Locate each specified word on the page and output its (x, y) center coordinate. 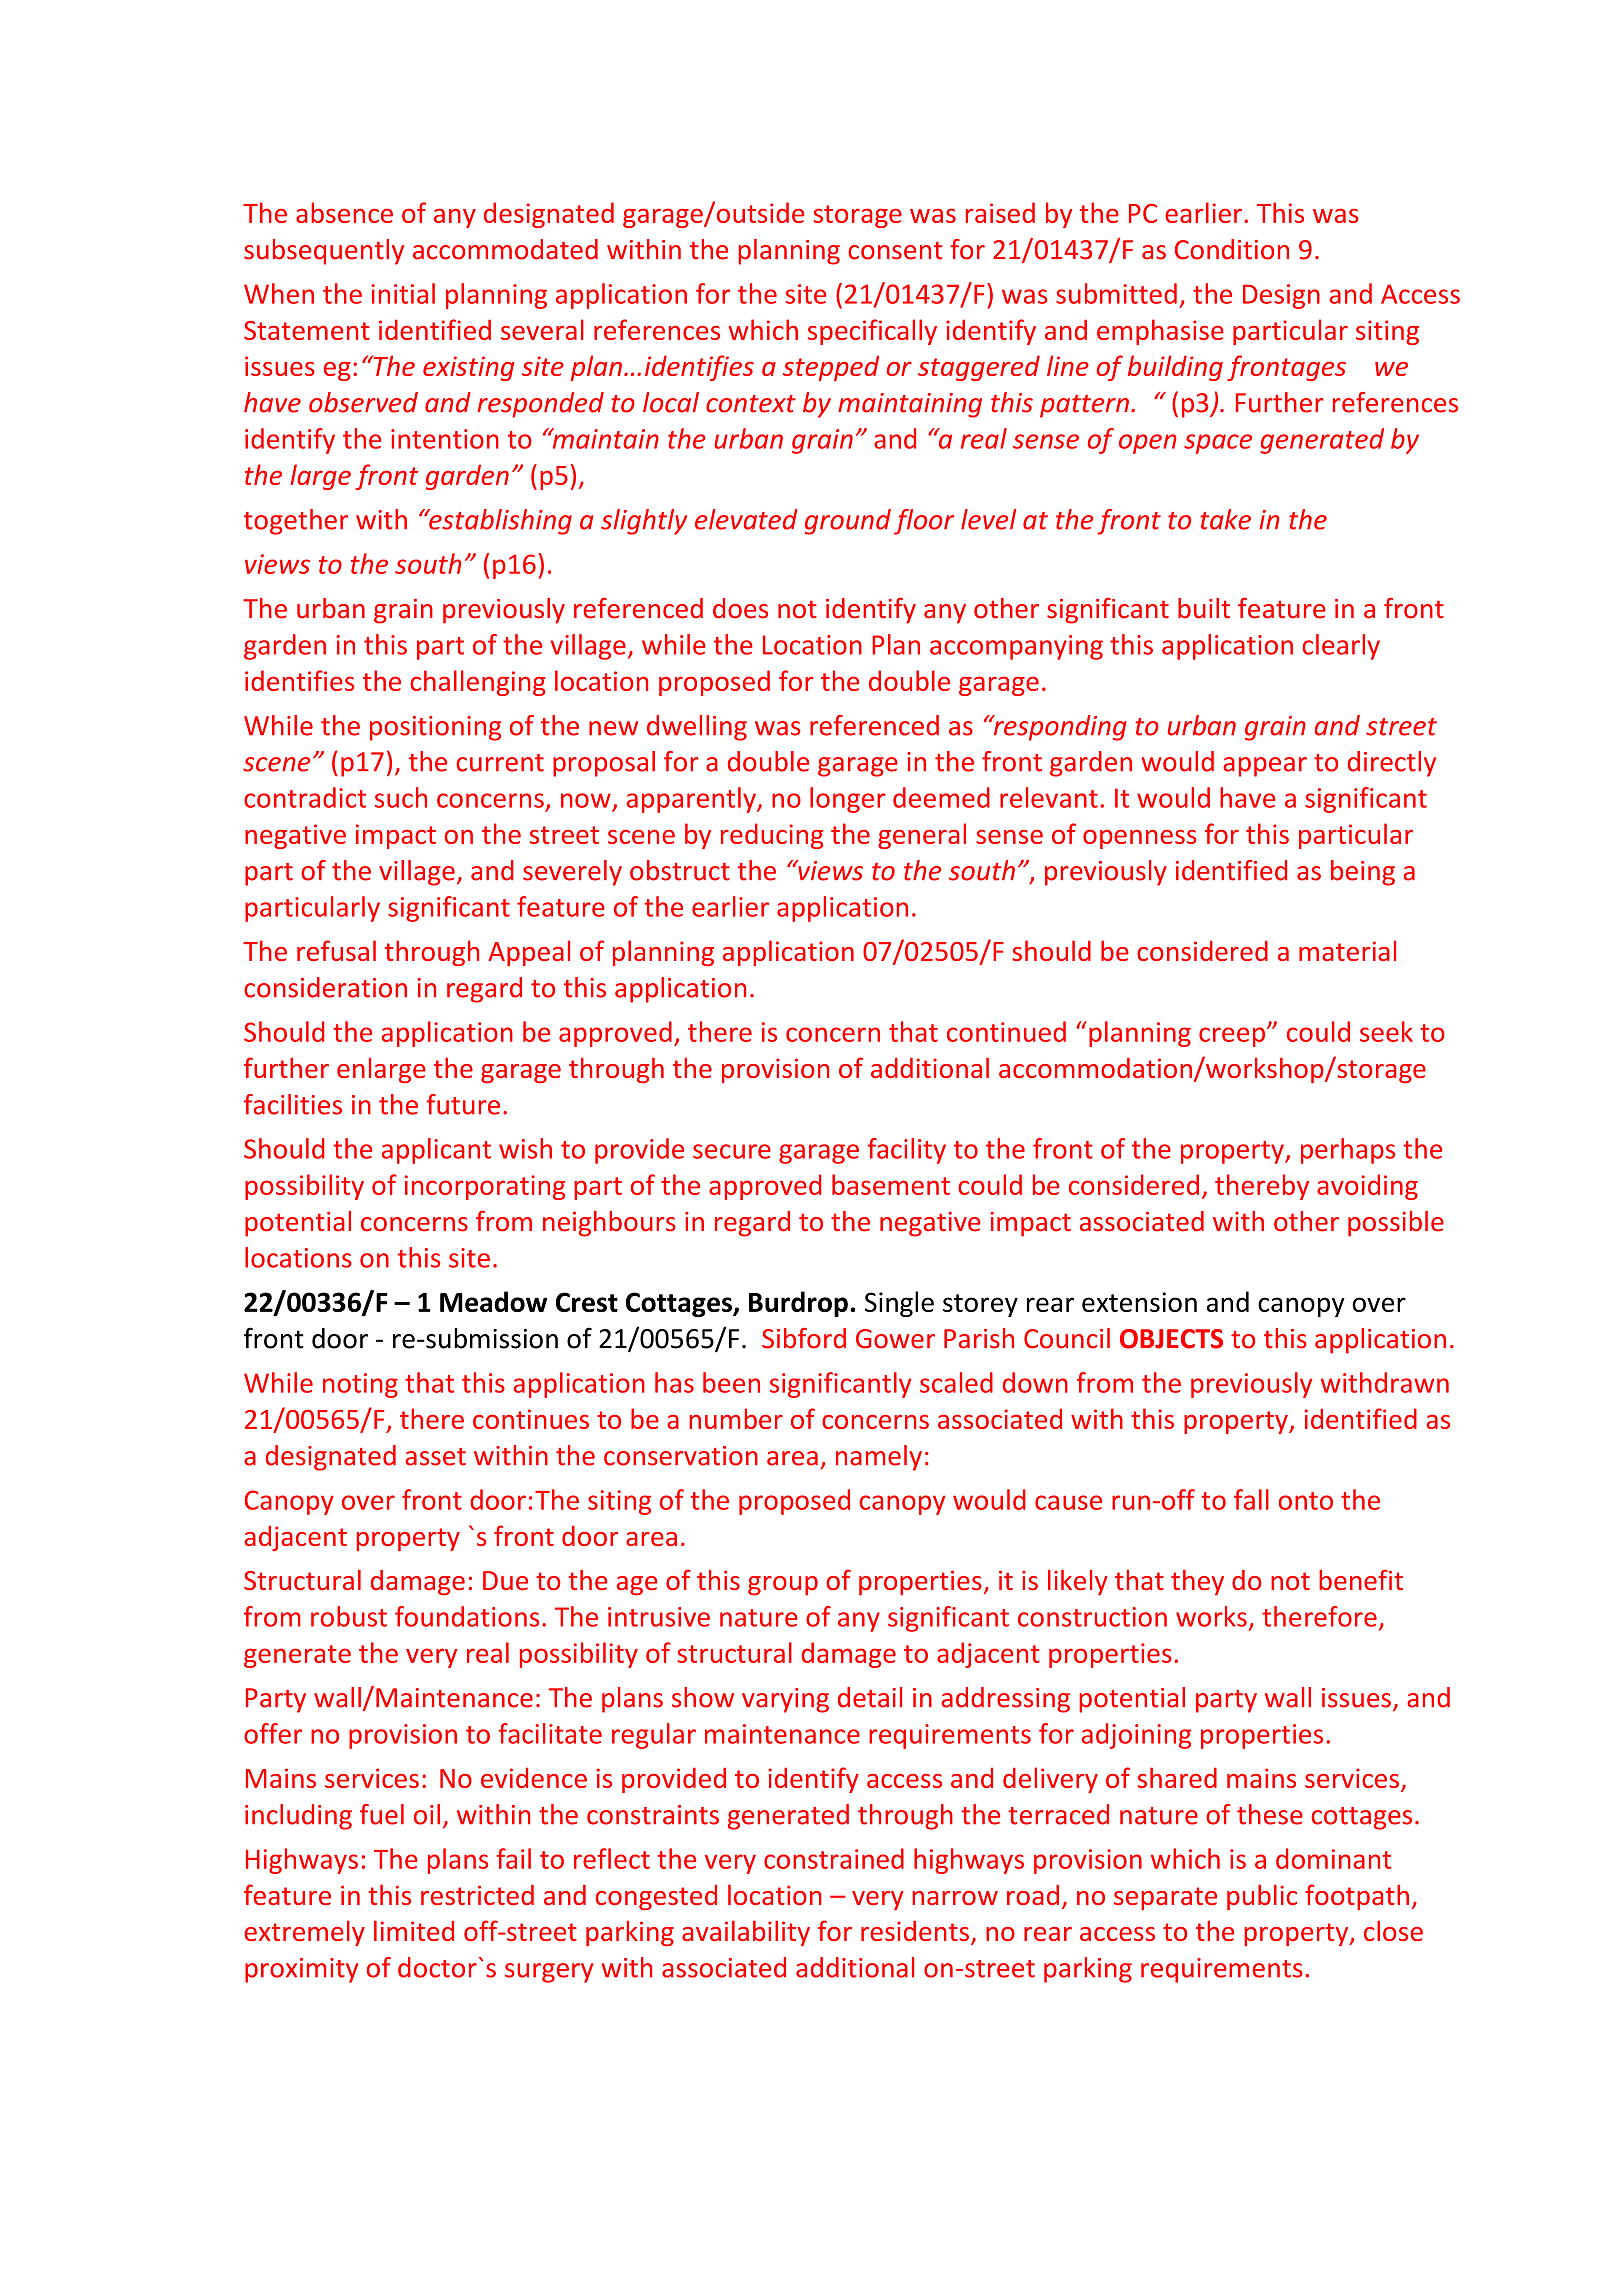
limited (414, 1930)
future (463, 1104)
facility (907, 1151)
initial (403, 293)
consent (895, 250)
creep (1232, 1037)
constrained (834, 1858)
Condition (1232, 249)
